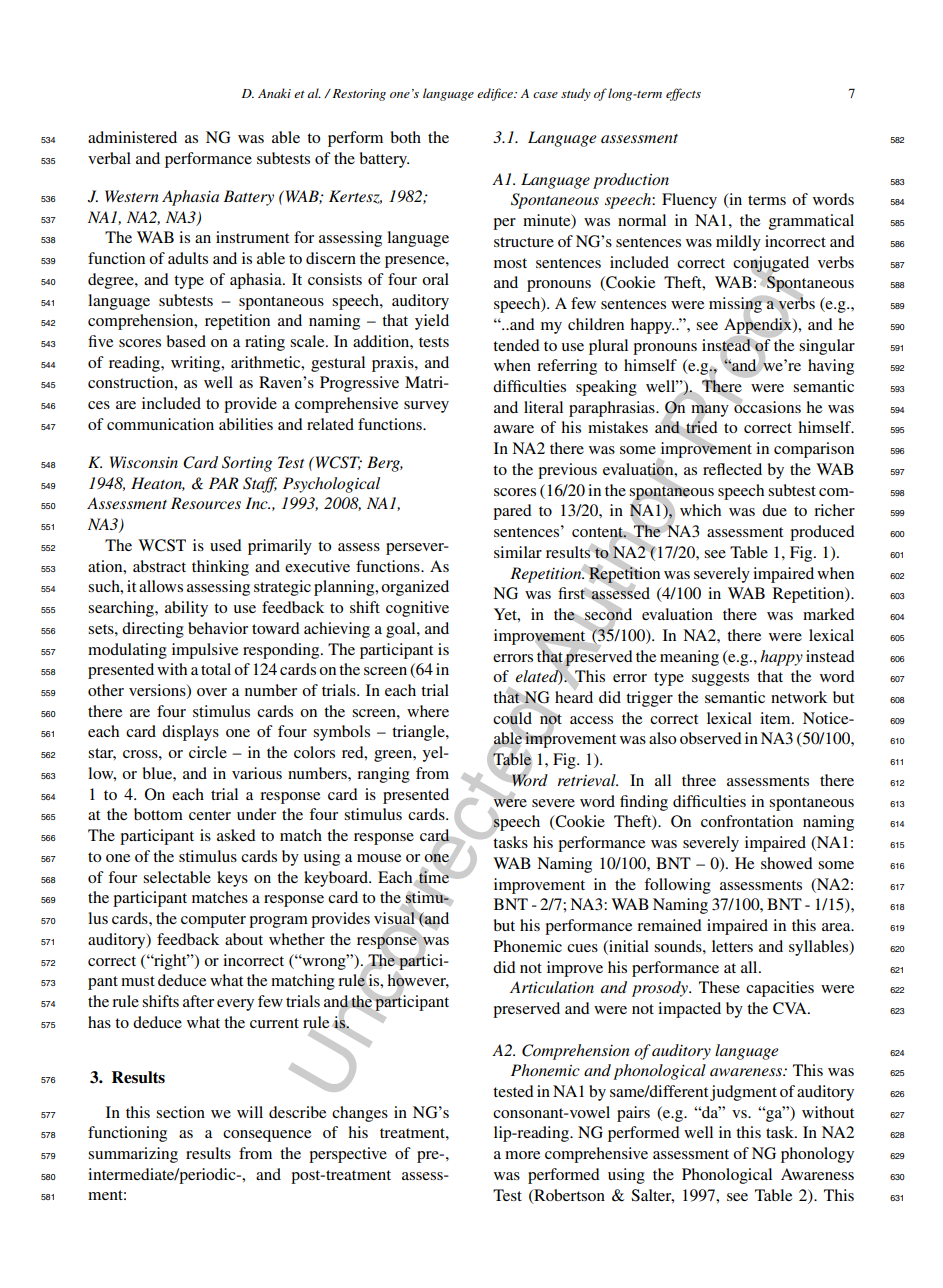 The image size is (943, 1288). I want to click on effects, so click(683, 94).
